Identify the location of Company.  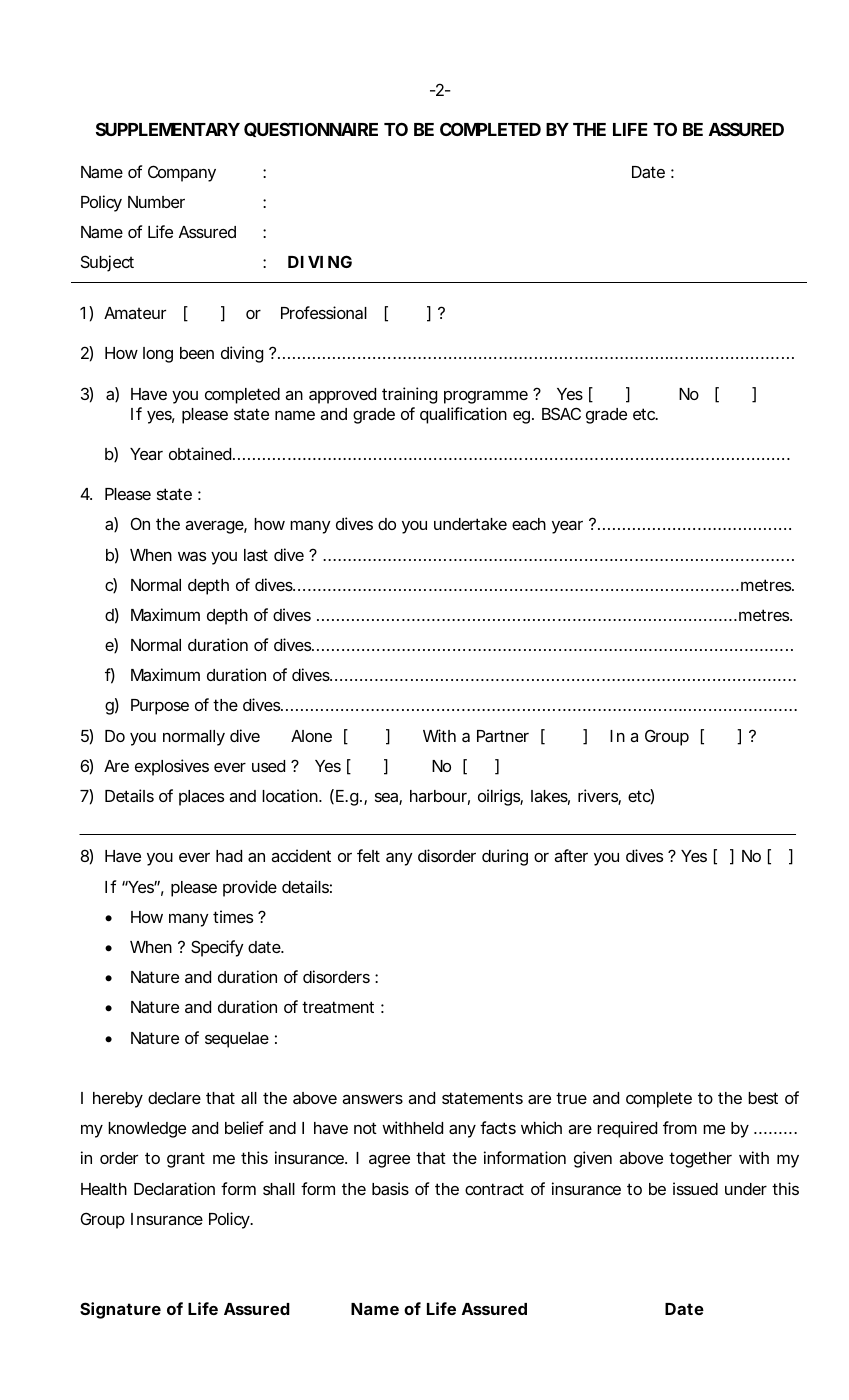
(182, 173).
